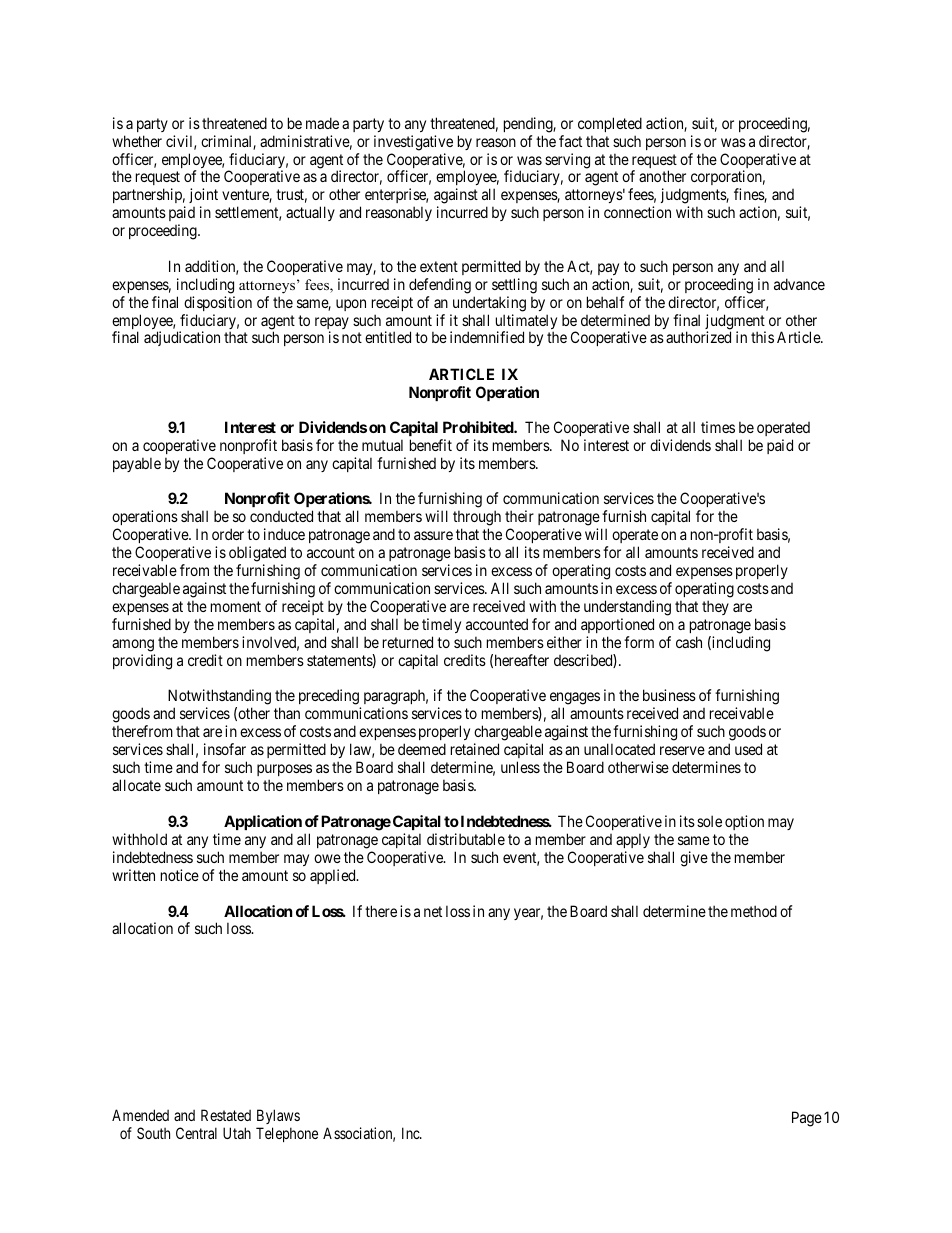  I want to click on joint, so click(203, 197).
